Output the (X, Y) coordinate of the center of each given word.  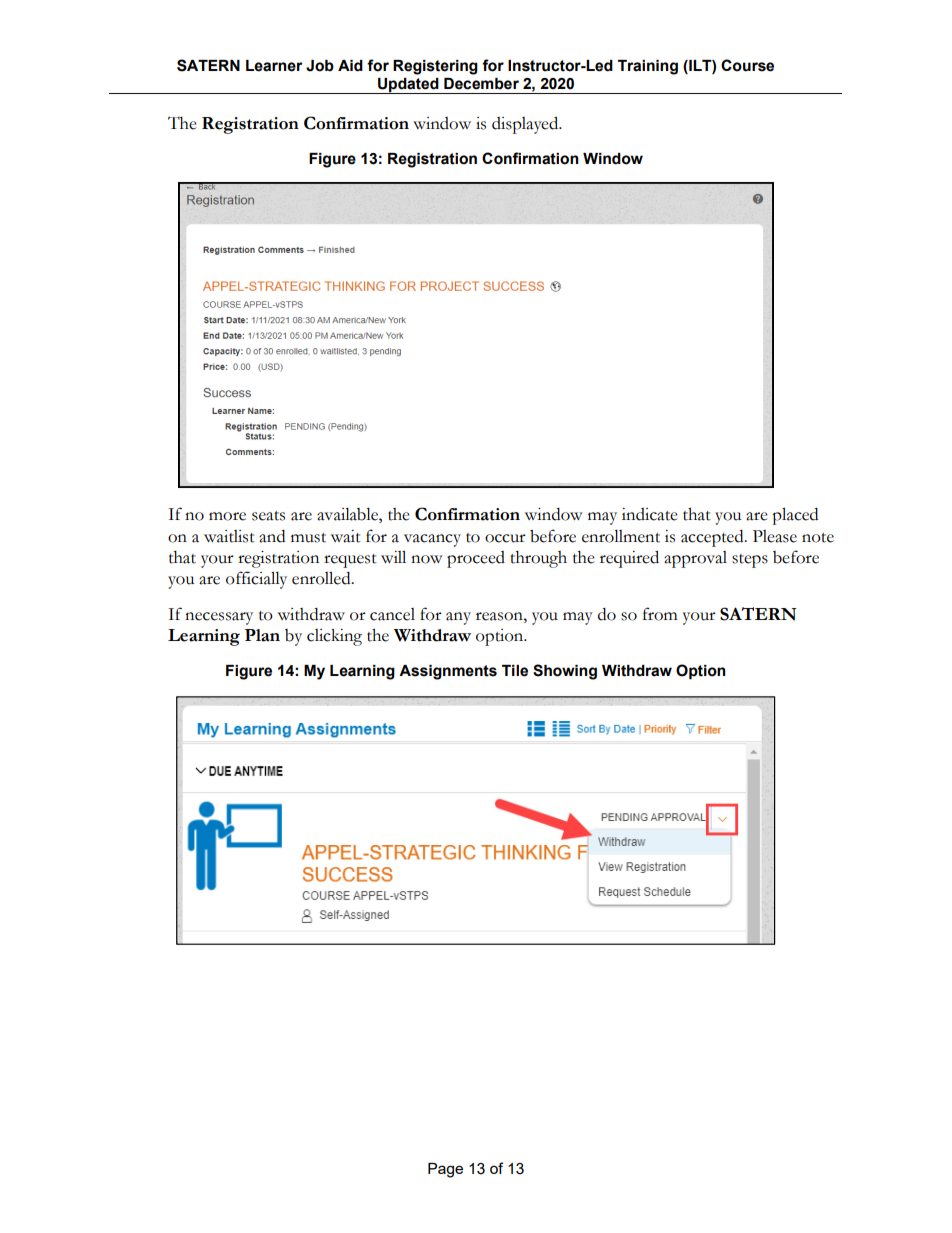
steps (750, 561)
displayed (526, 125)
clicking (334, 637)
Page (445, 1170)
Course (747, 65)
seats (268, 516)
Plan (262, 635)
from (660, 614)
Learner (274, 66)
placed (795, 516)
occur (505, 538)
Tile (515, 671)
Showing (565, 672)
